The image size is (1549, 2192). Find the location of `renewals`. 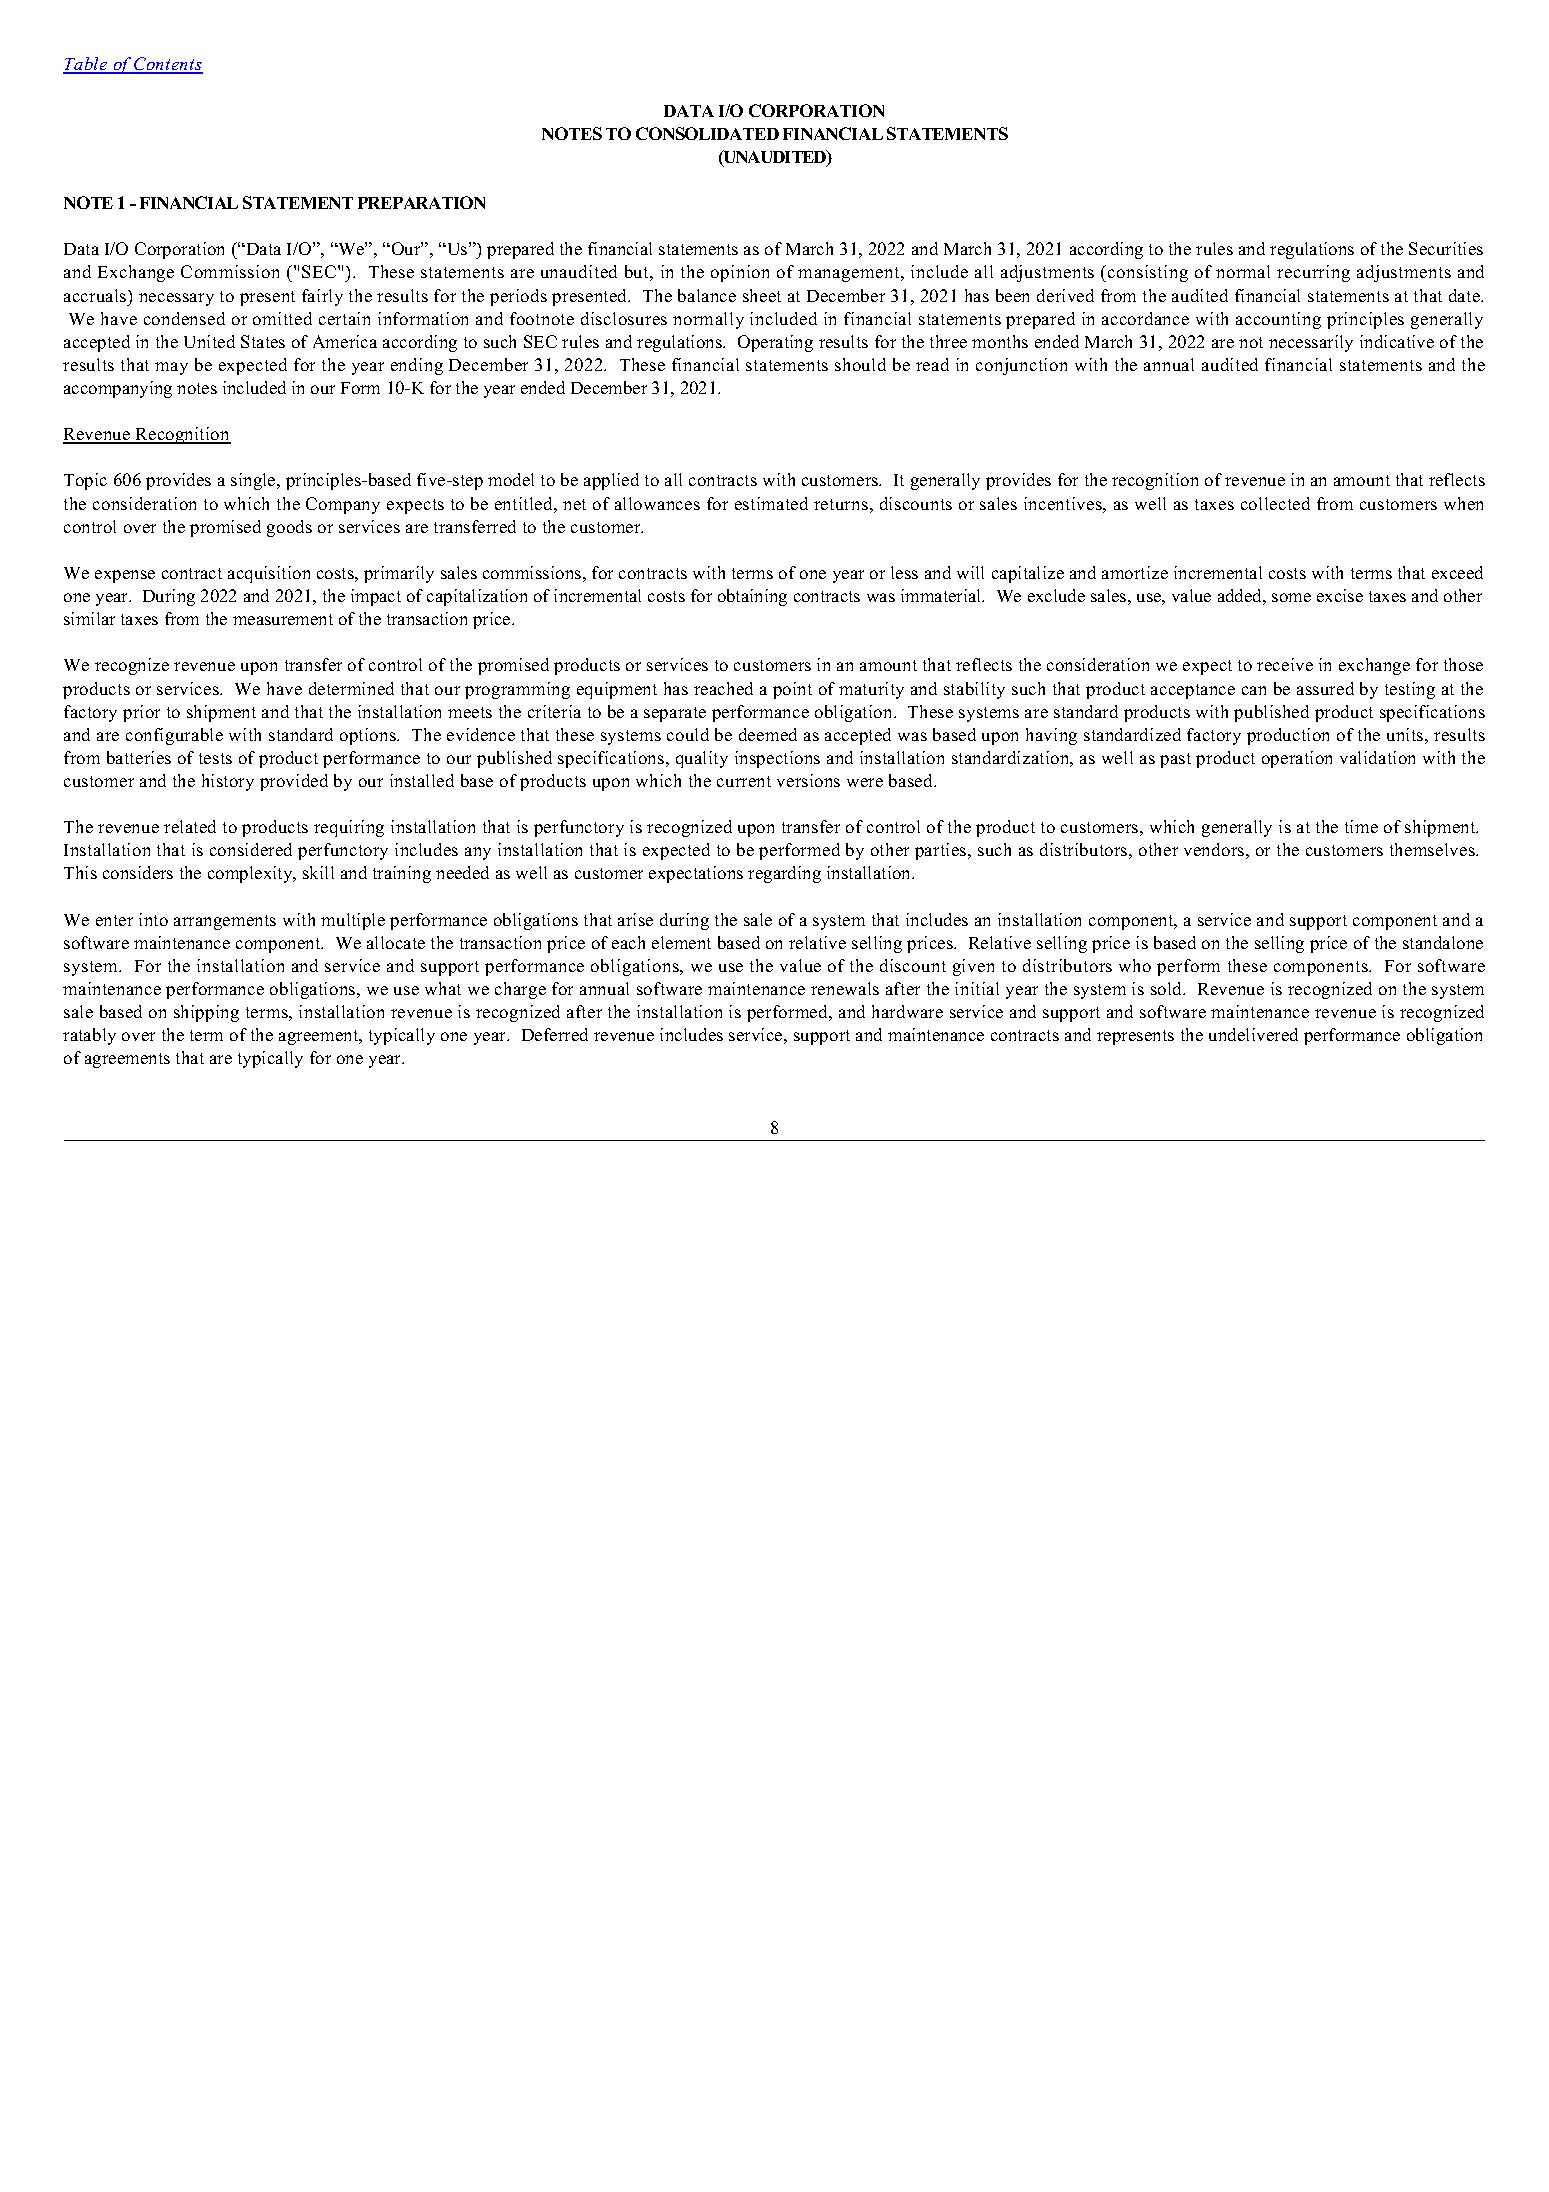

renewals is located at coordinates (845, 988).
